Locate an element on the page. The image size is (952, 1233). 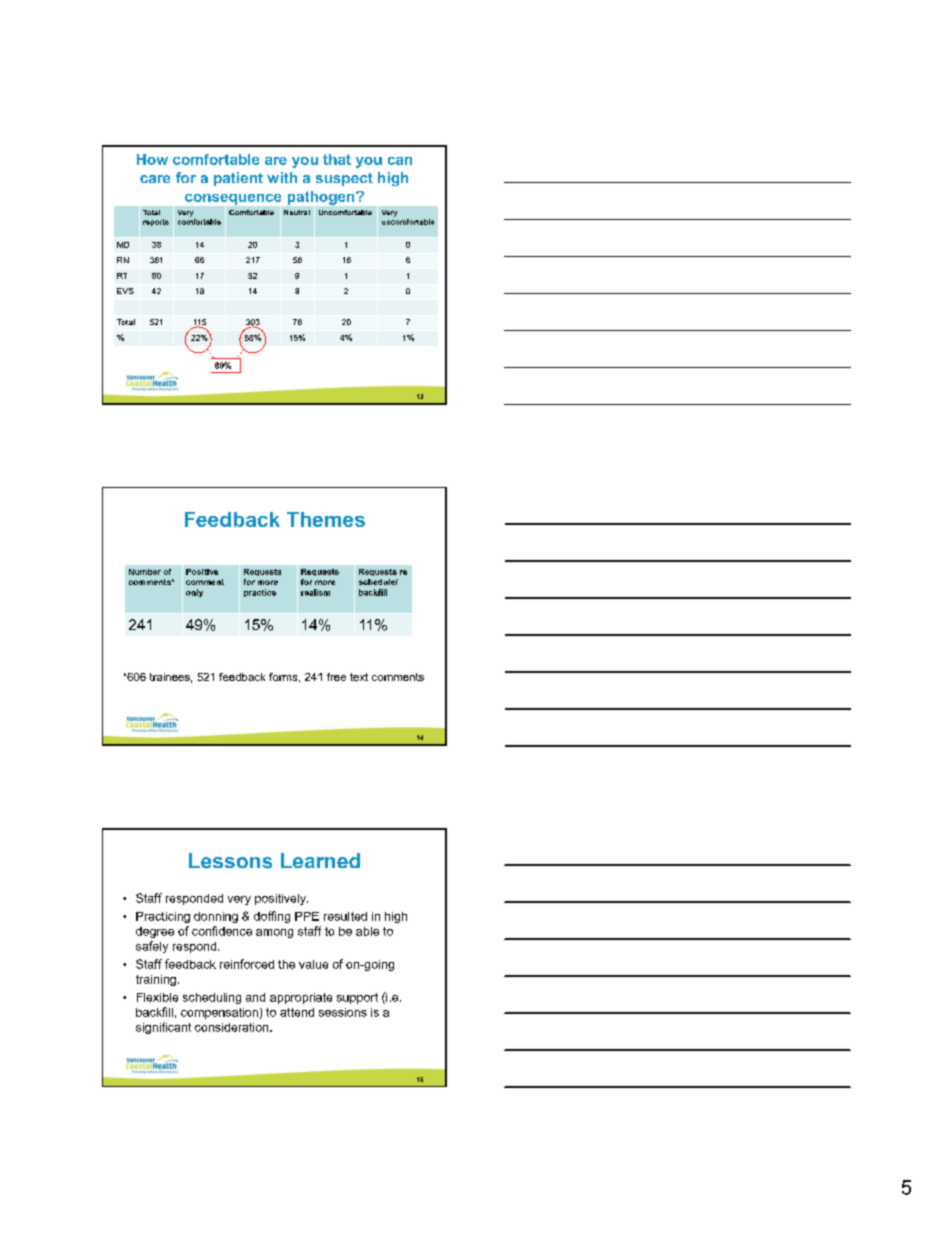
Number is located at coordinates (145, 572).
